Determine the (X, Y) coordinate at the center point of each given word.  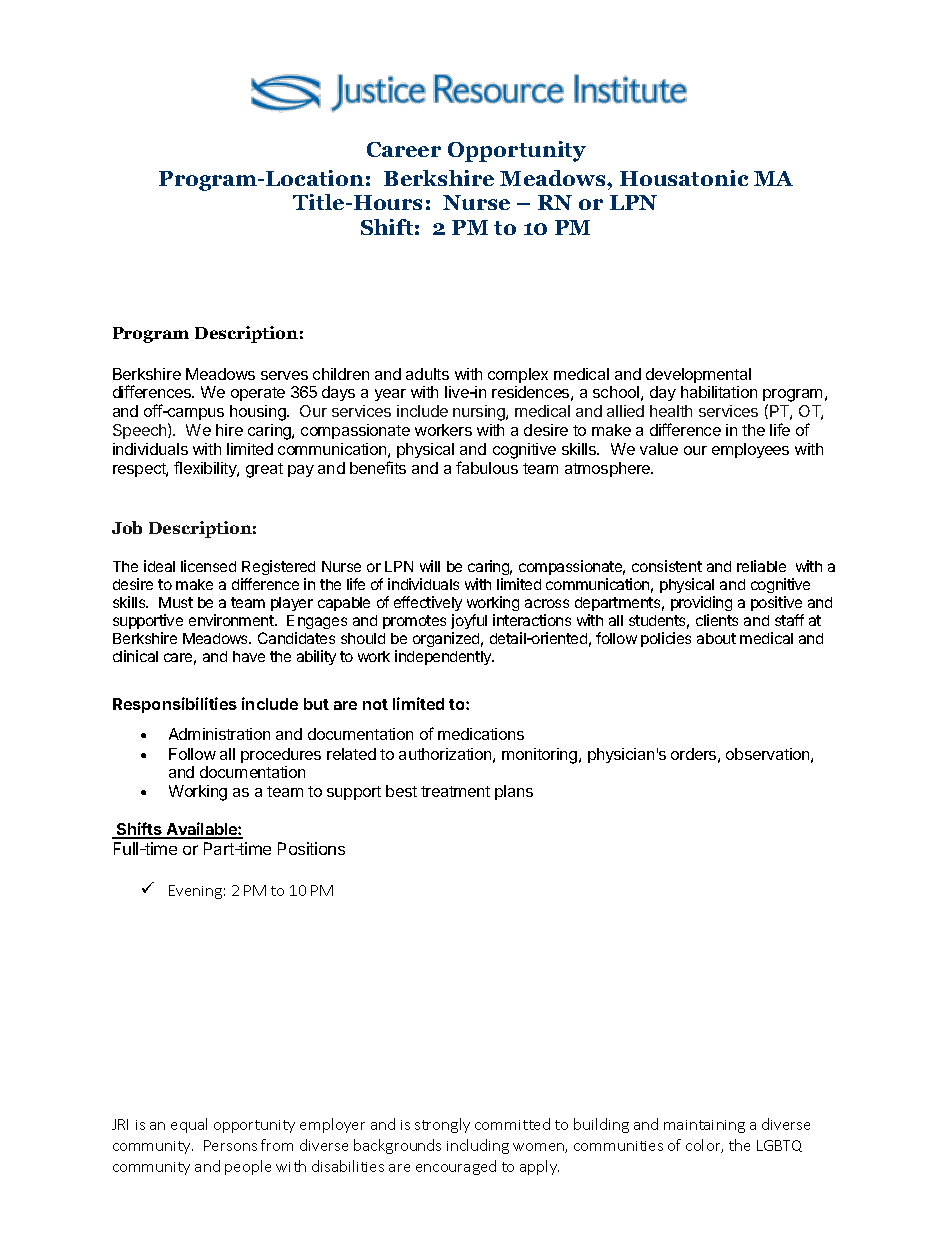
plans (514, 792)
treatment (455, 791)
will (430, 566)
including (478, 1146)
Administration (219, 734)
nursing (480, 413)
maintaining (704, 1126)
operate (258, 394)
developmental (698, 375)
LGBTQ (779, 1146)
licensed (208, 566)
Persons (230, 1145)
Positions (311, 848)
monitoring (541, 756)
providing (701, 603)
